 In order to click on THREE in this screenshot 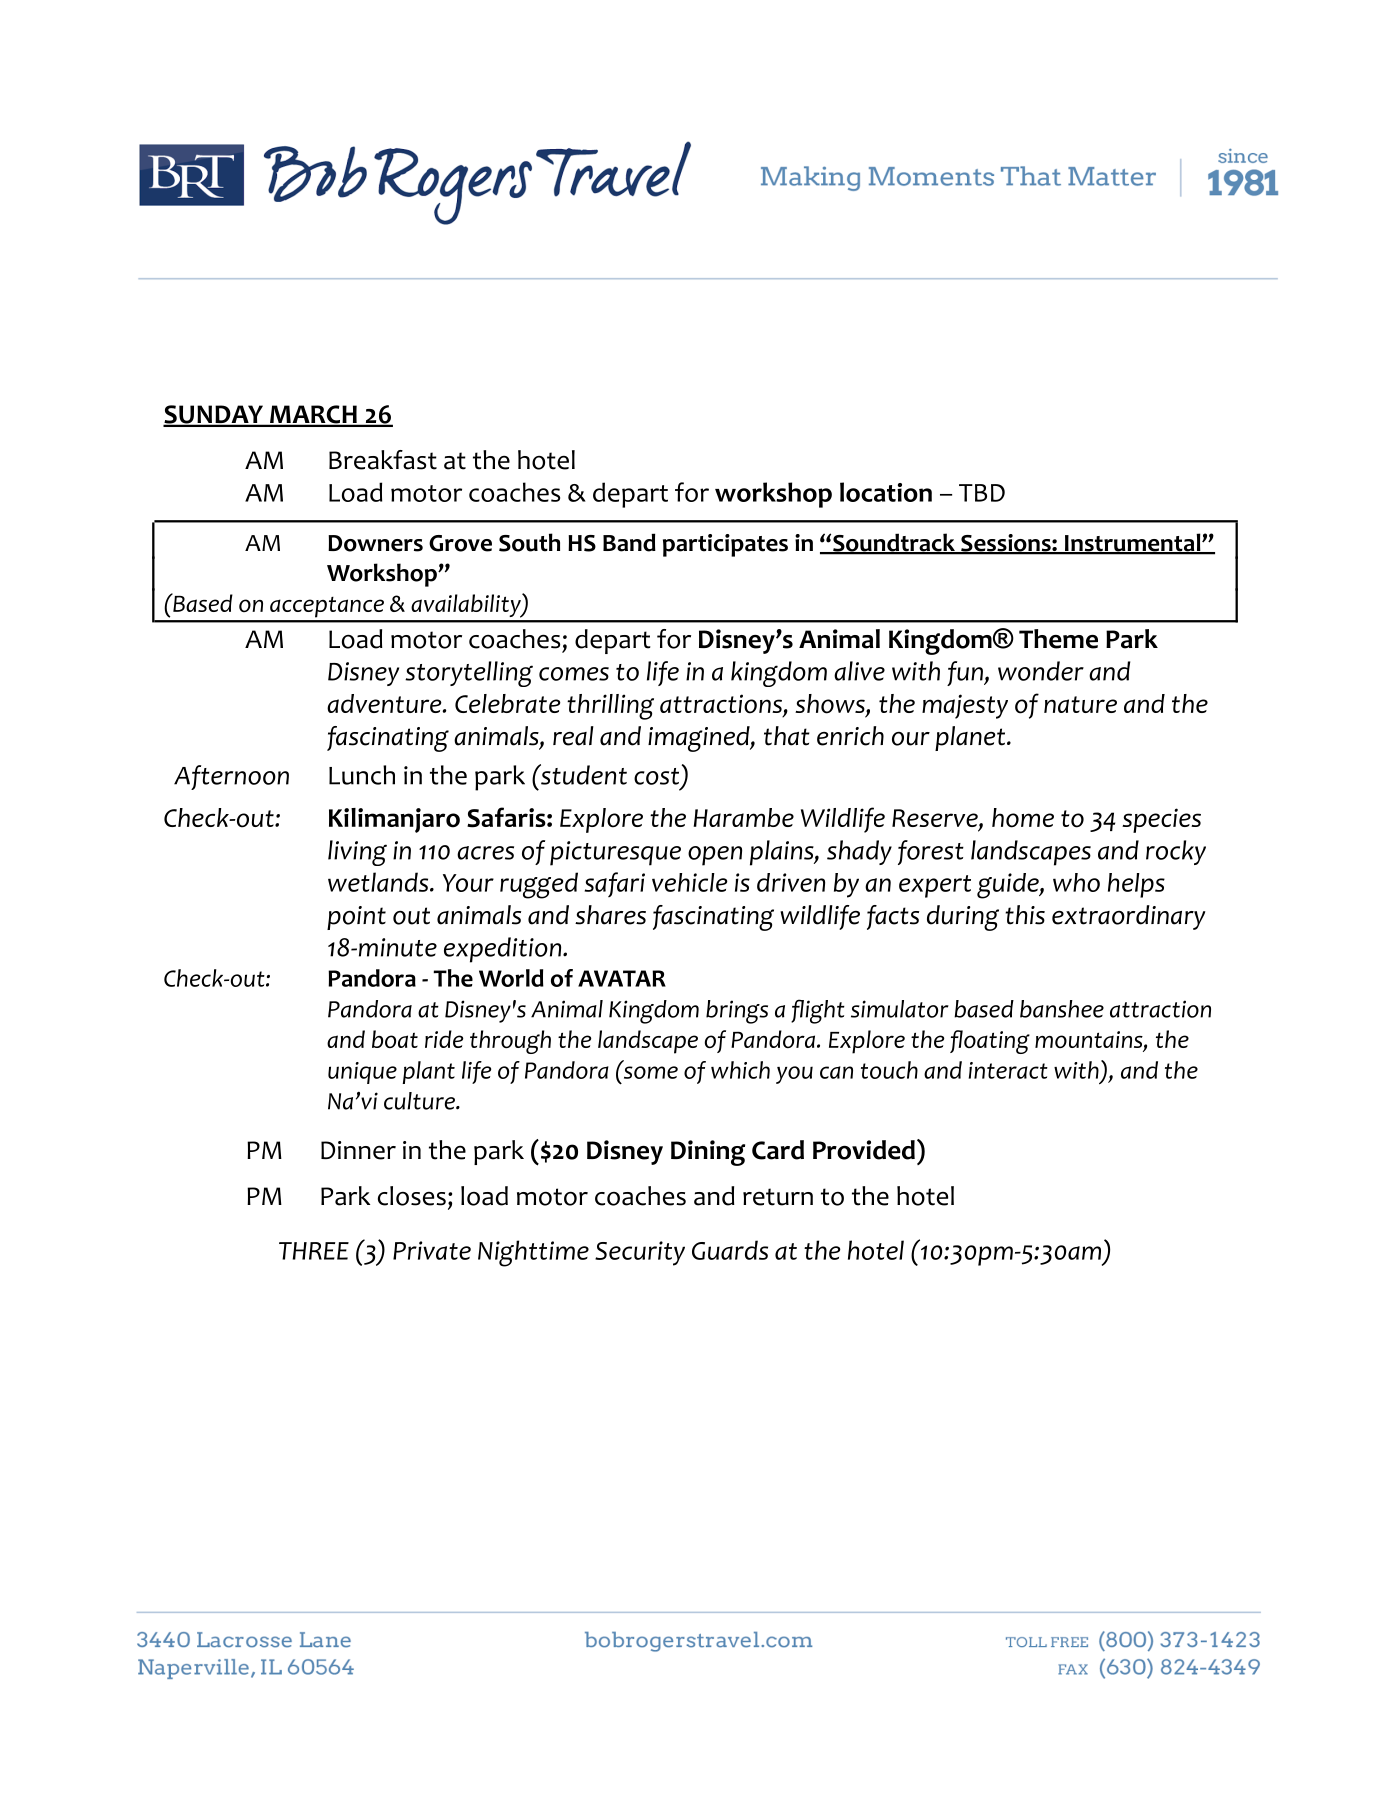, I will do `click(314, 1251)`.
